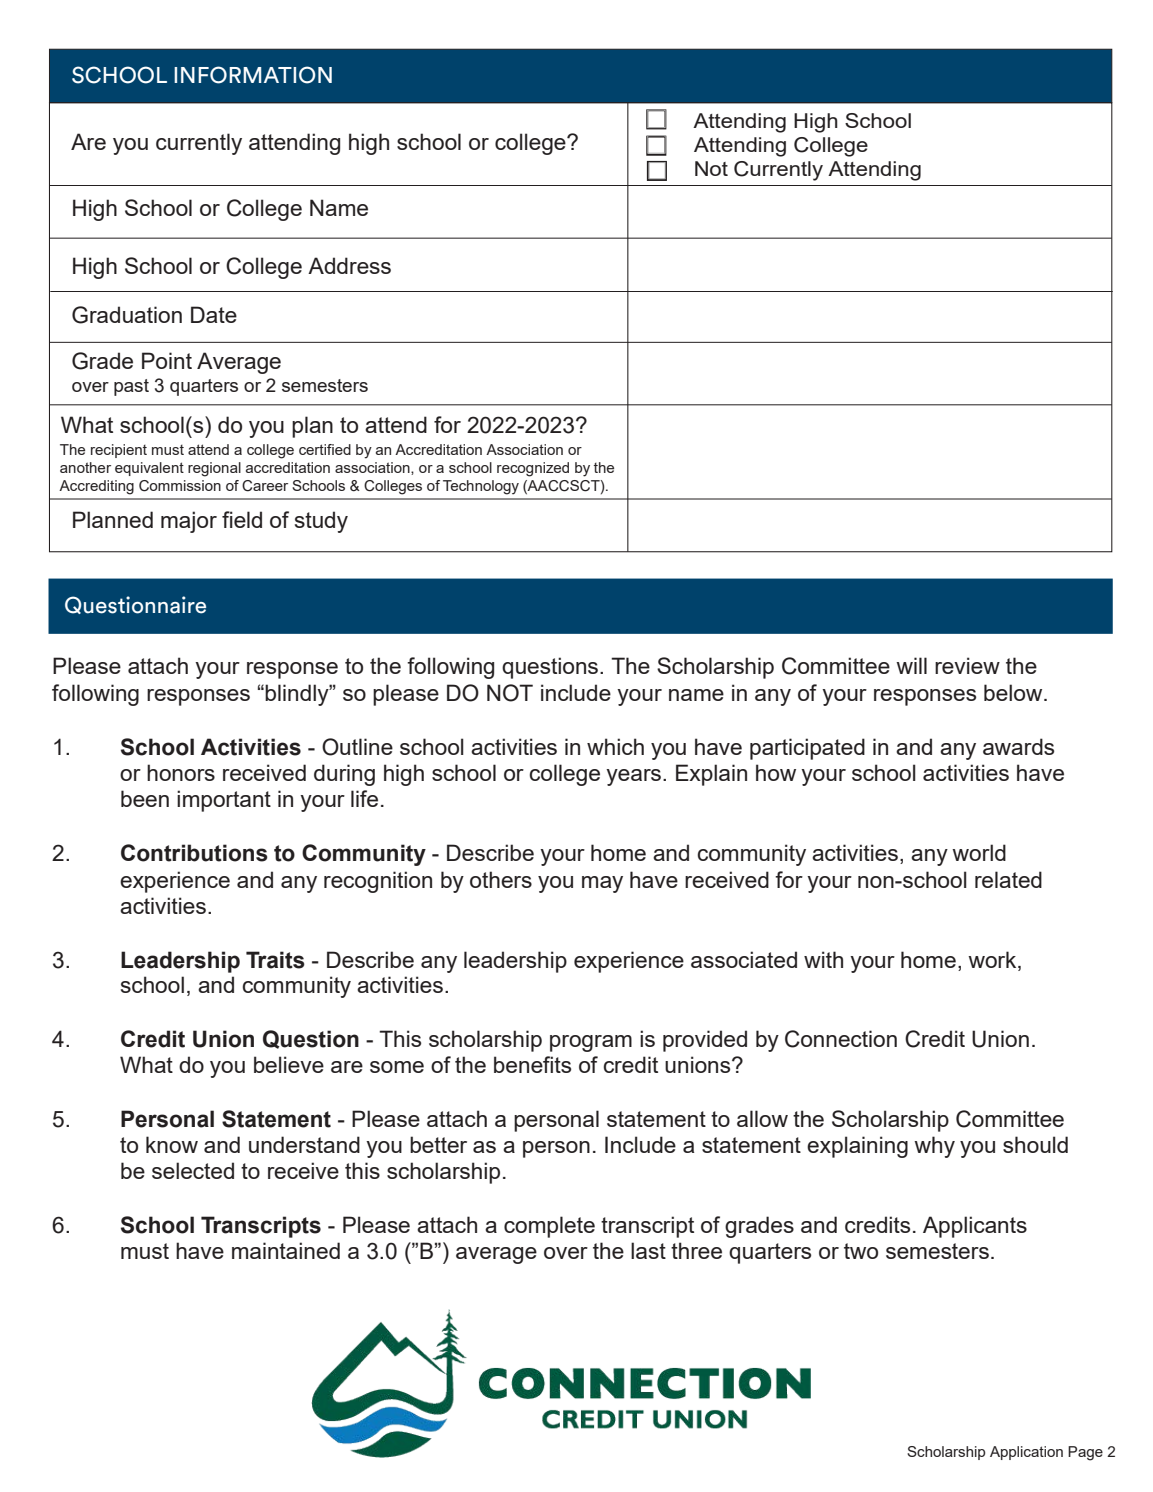  I want to click on INFORMATION, so click(253, 75).
